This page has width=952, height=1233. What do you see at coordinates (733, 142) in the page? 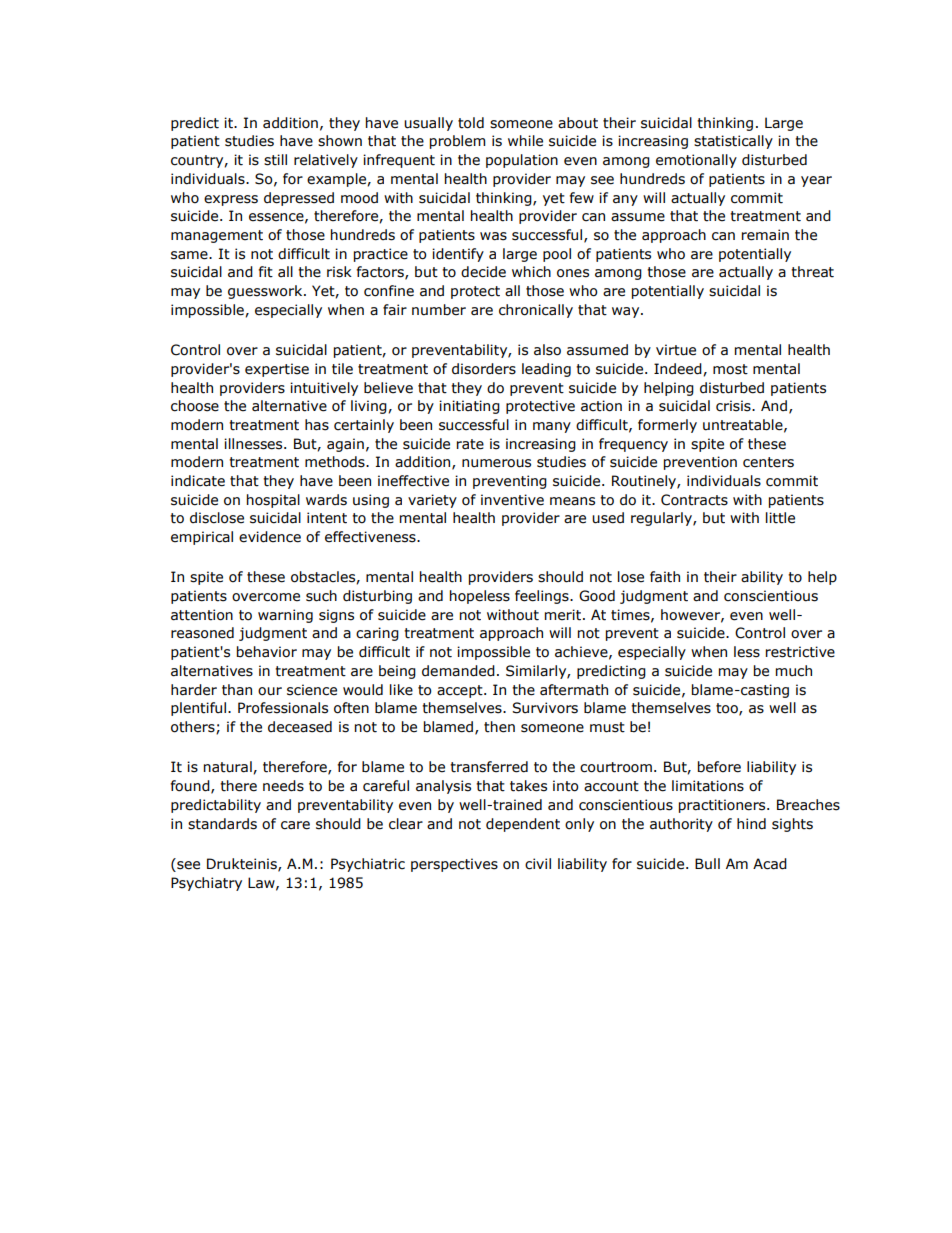
I see `statistically` at bounding box center [733, 142].
